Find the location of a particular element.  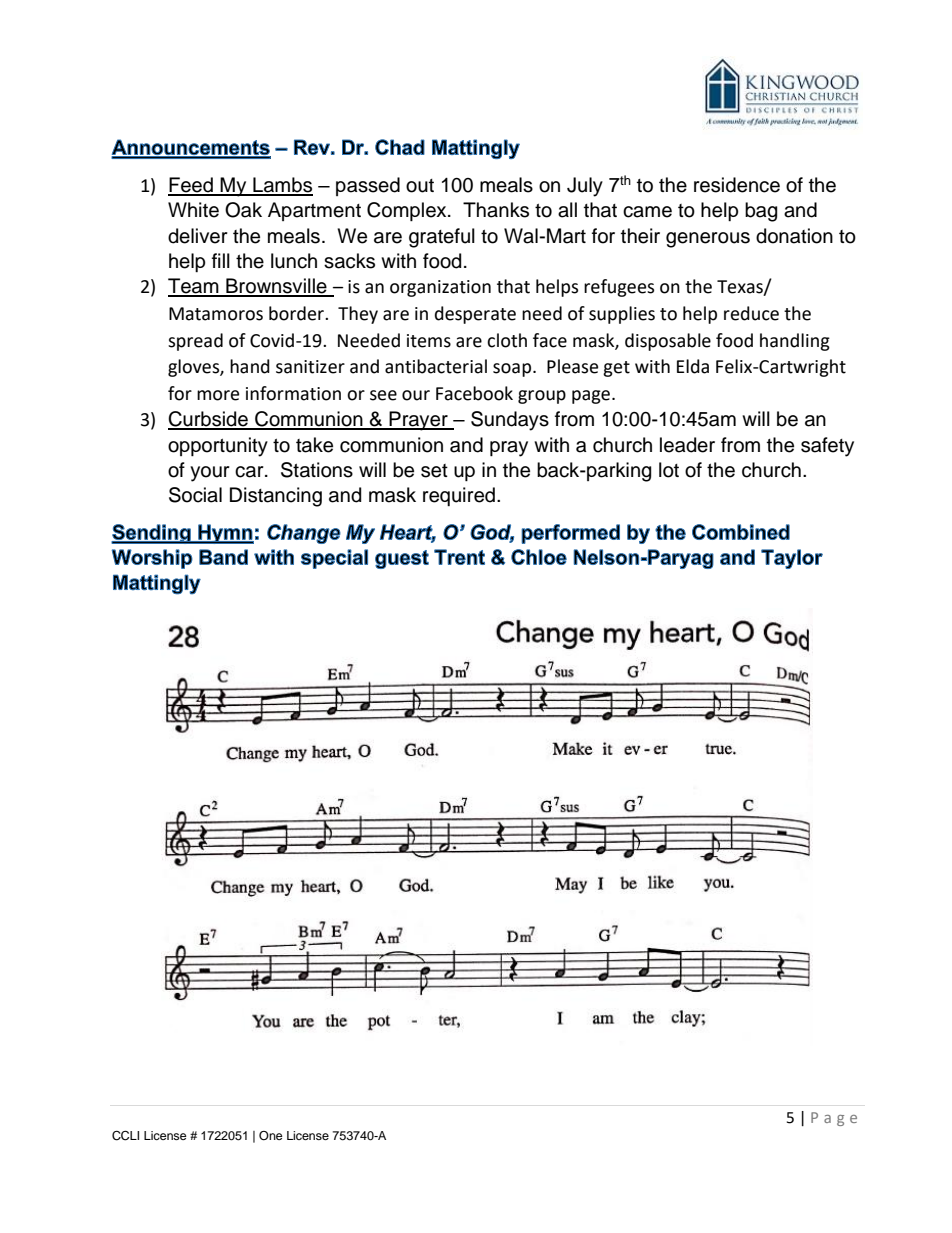

Oak is located at coordinates (243, 210).
